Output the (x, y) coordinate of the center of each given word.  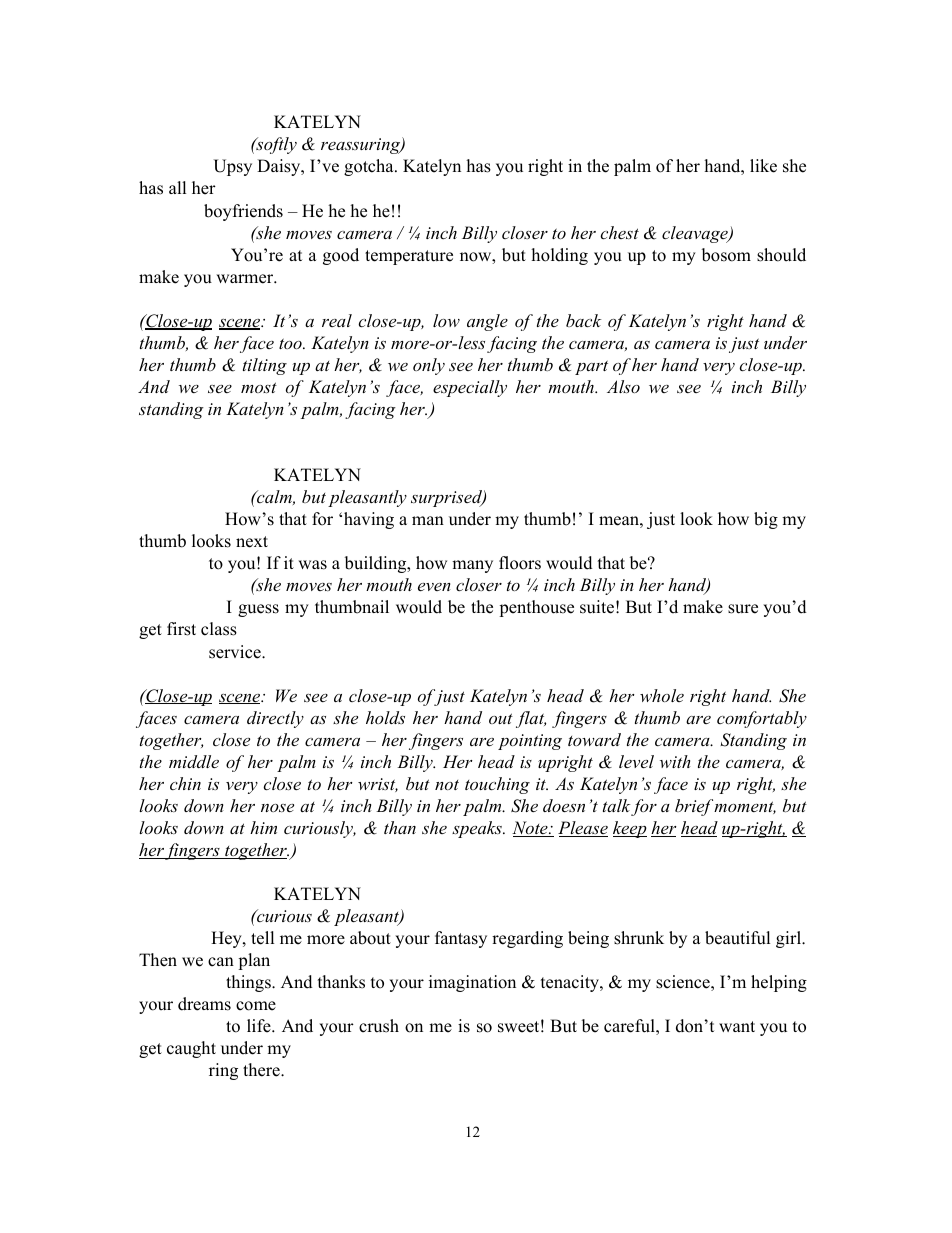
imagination (472, 983)
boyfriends (243, 212)
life (260, 1026)
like (763, 166)
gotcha (370, 167)
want (737, 1026)
